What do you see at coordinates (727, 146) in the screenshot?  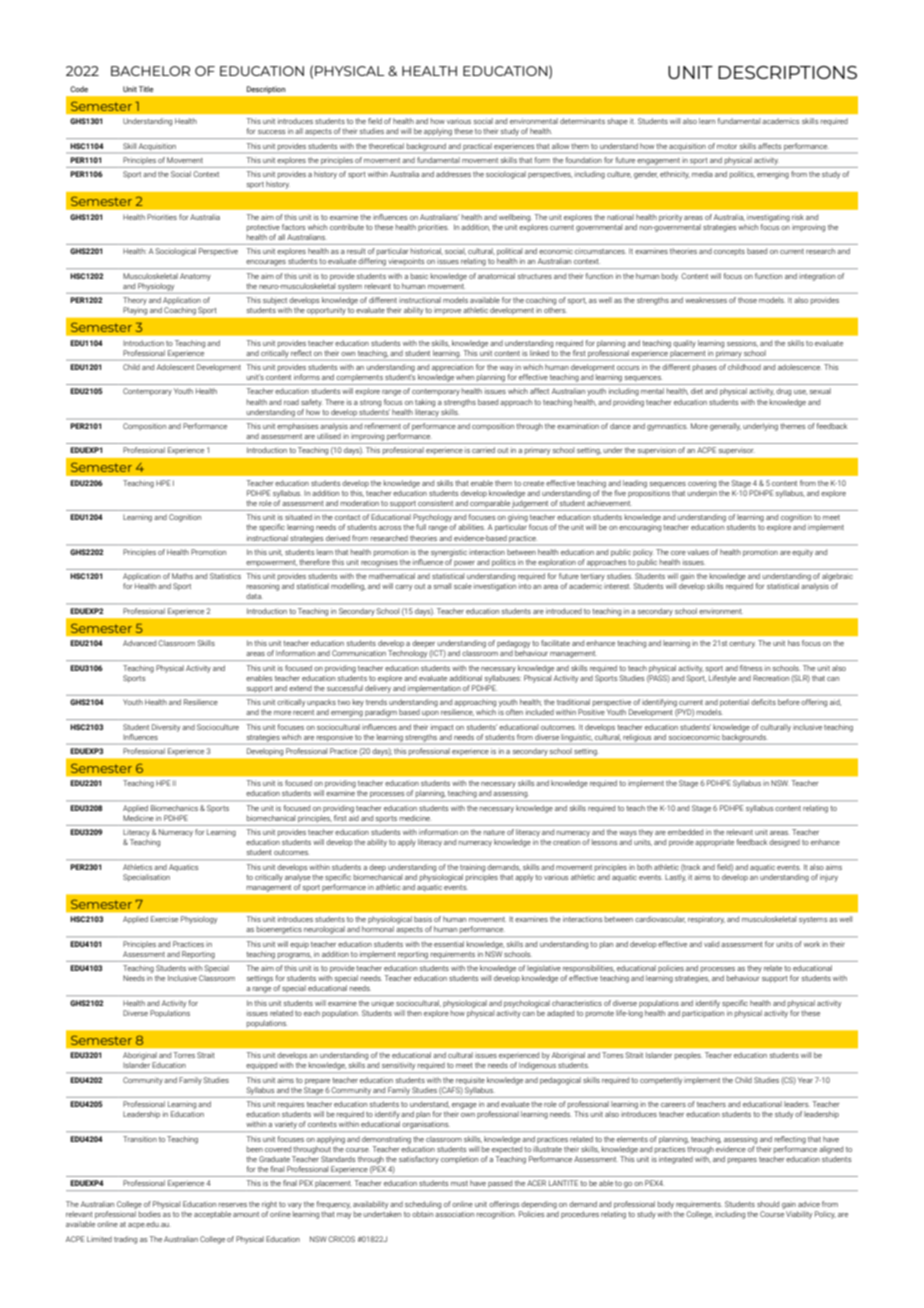 I see `motor` at bounding box center [727, 146].
